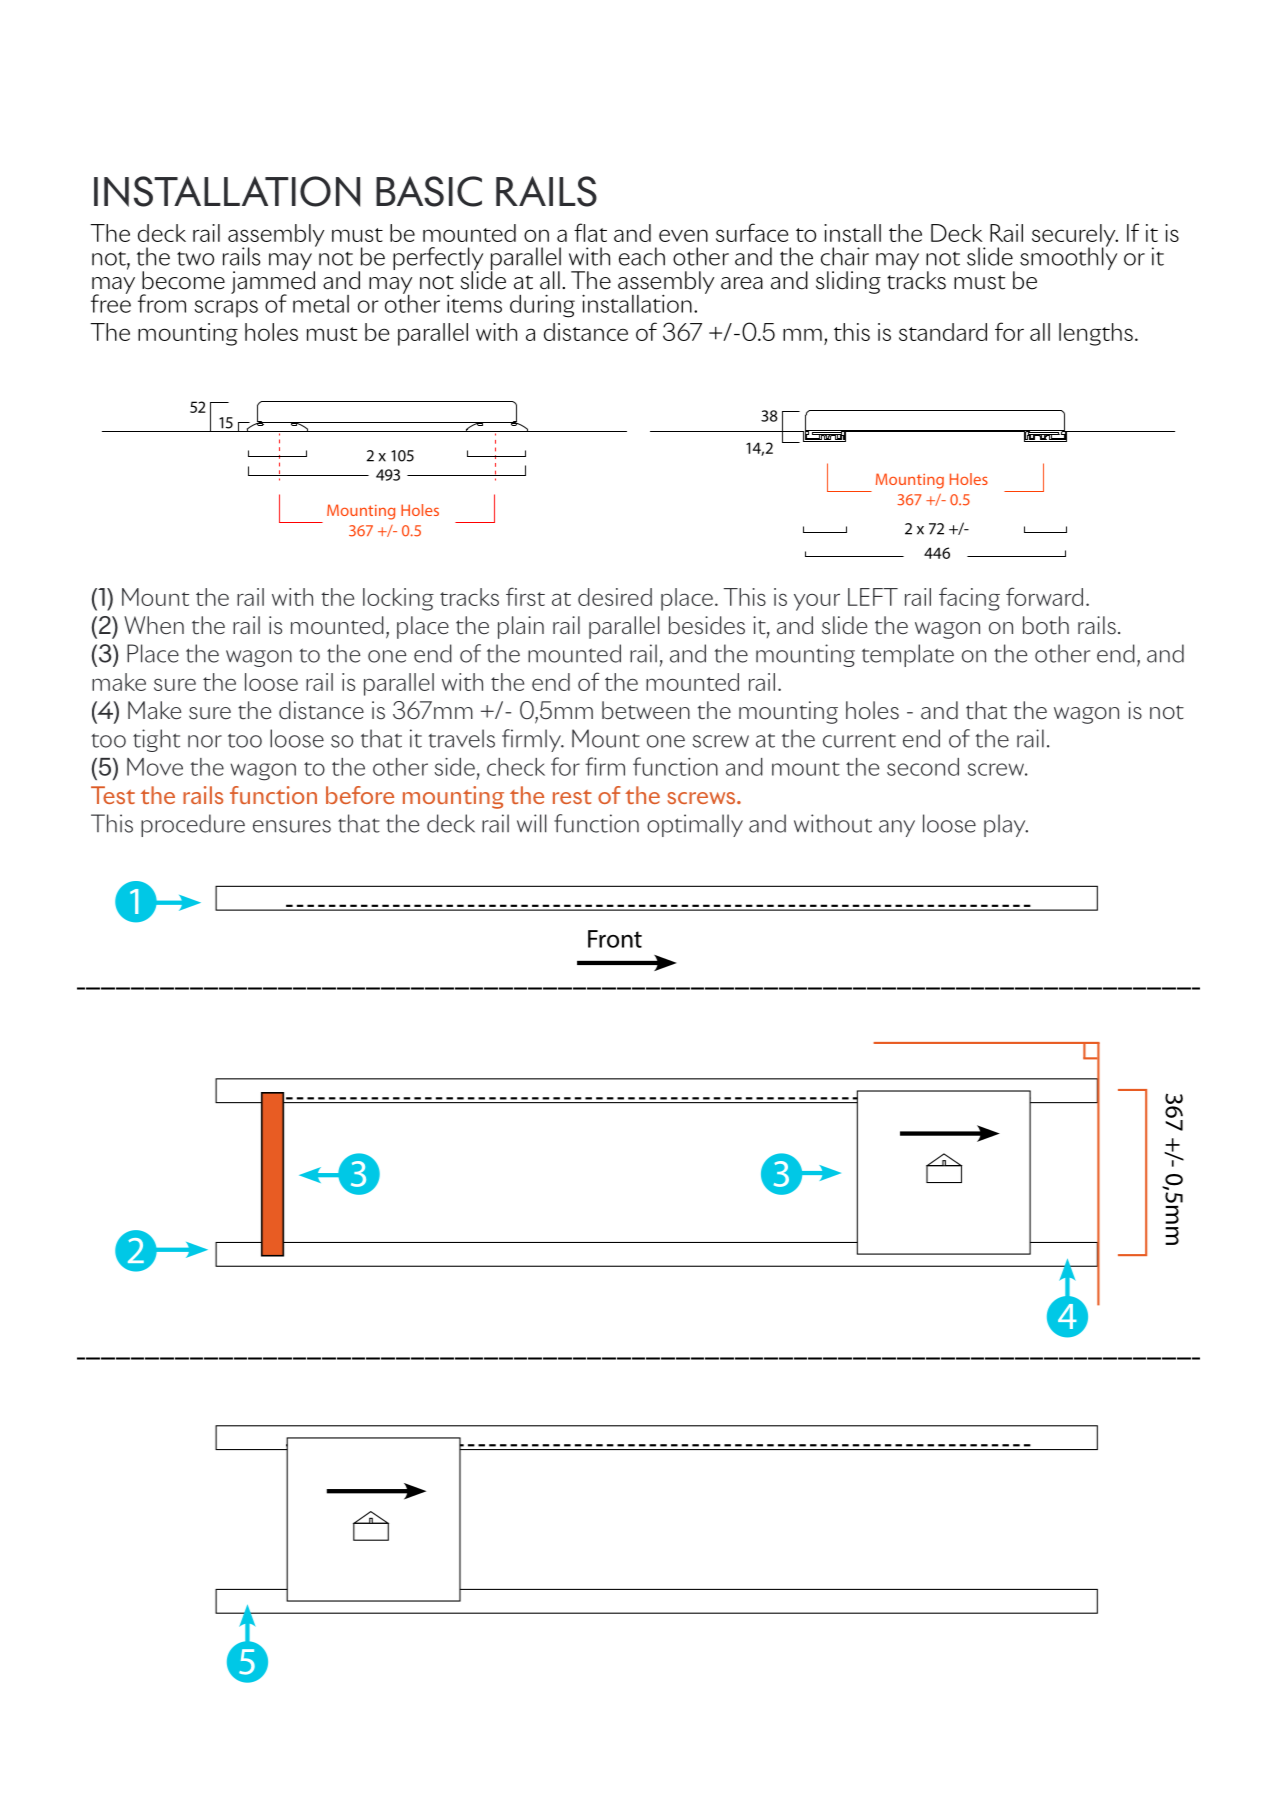 This screenshot has height=1806, width=1277. I want to click on securely, so click(1075, 236).
